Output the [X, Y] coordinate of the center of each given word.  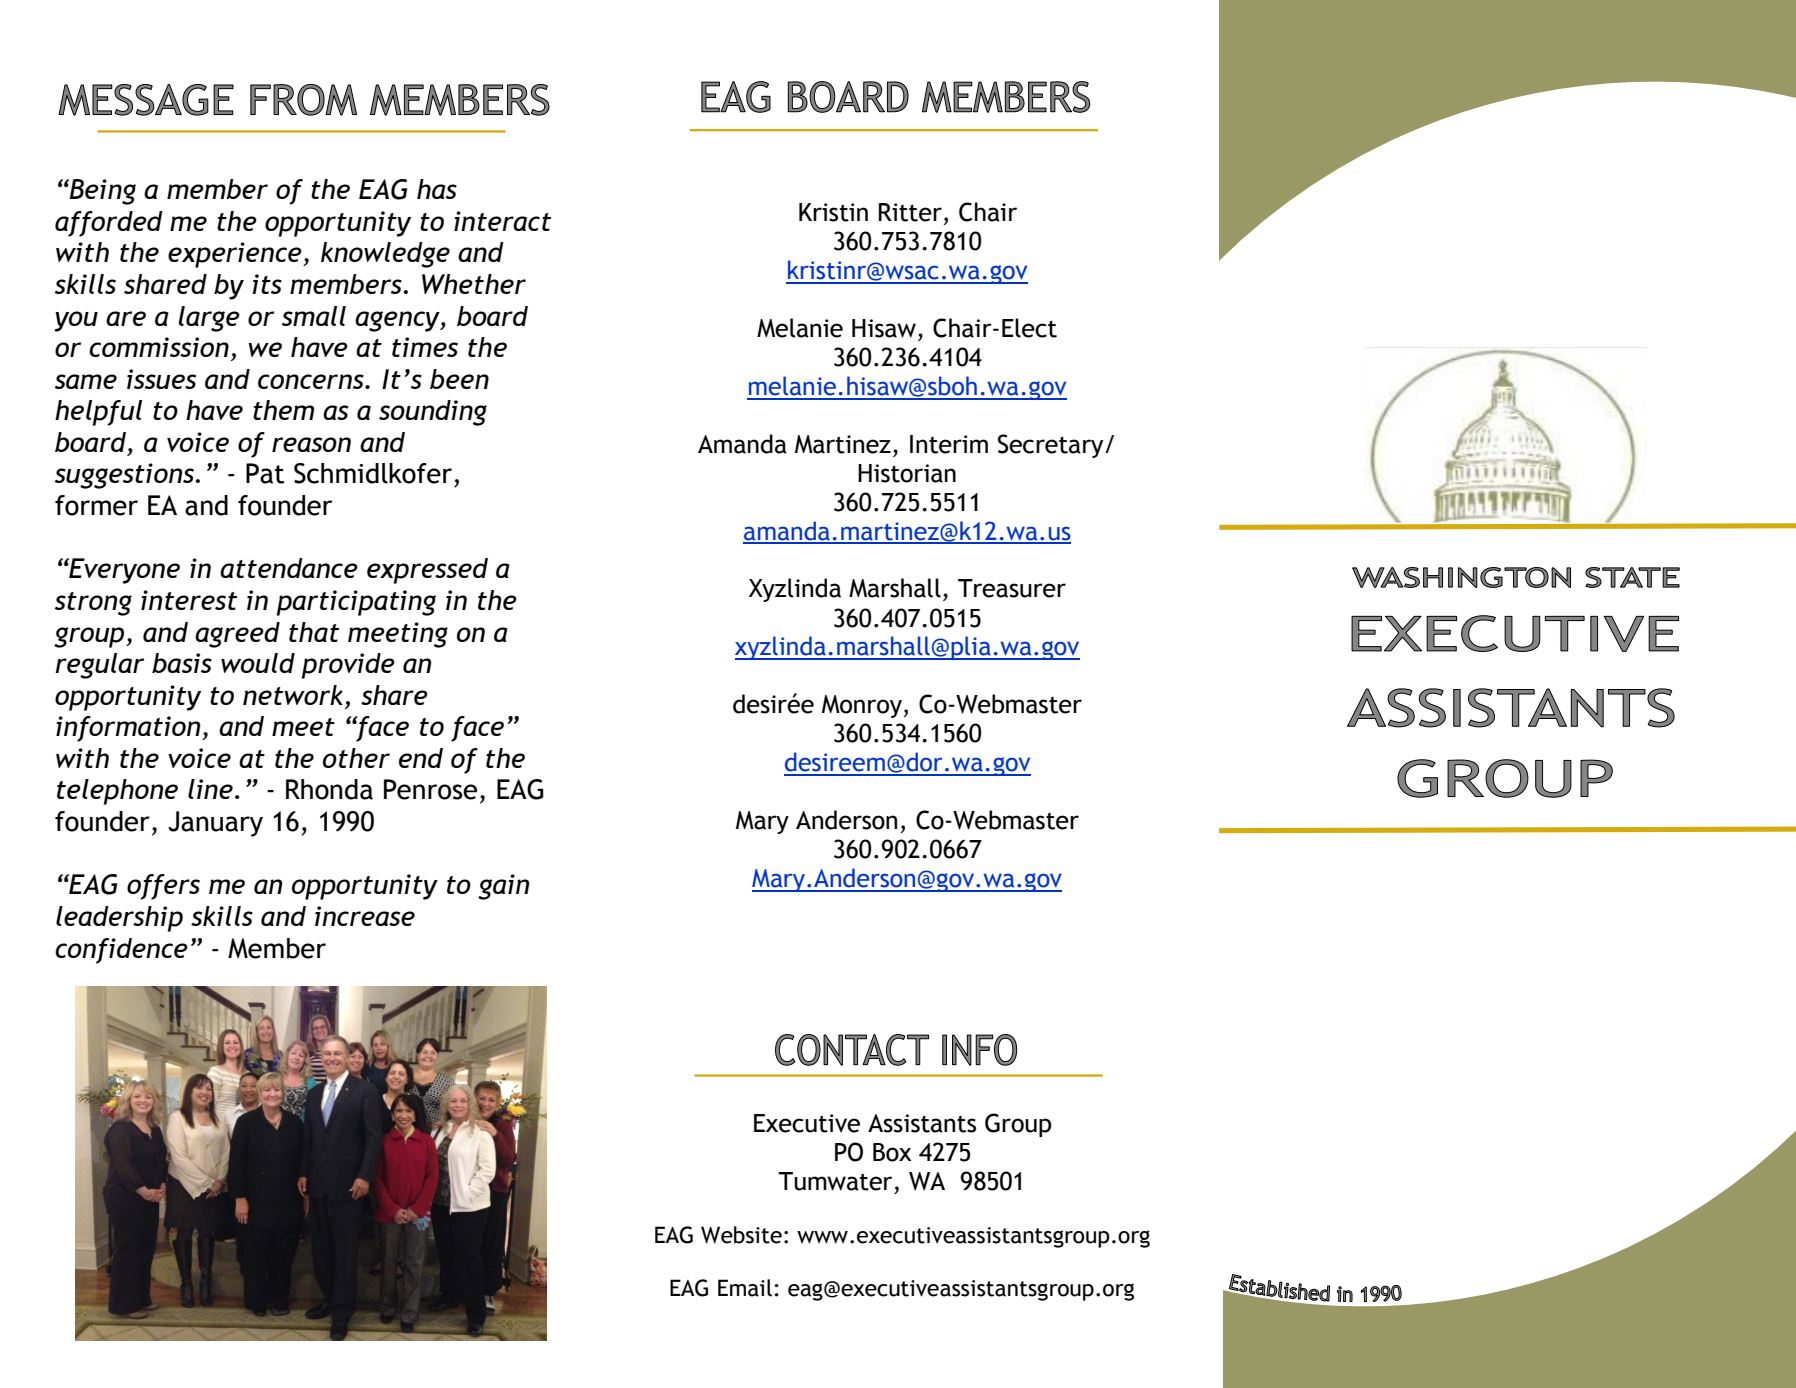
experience [236, 255]
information [129, 729]
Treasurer [1012, 588]
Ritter [910, 212]
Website [741, 1235]
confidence [121, 951]
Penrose [430, 789]
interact [502, 221]
